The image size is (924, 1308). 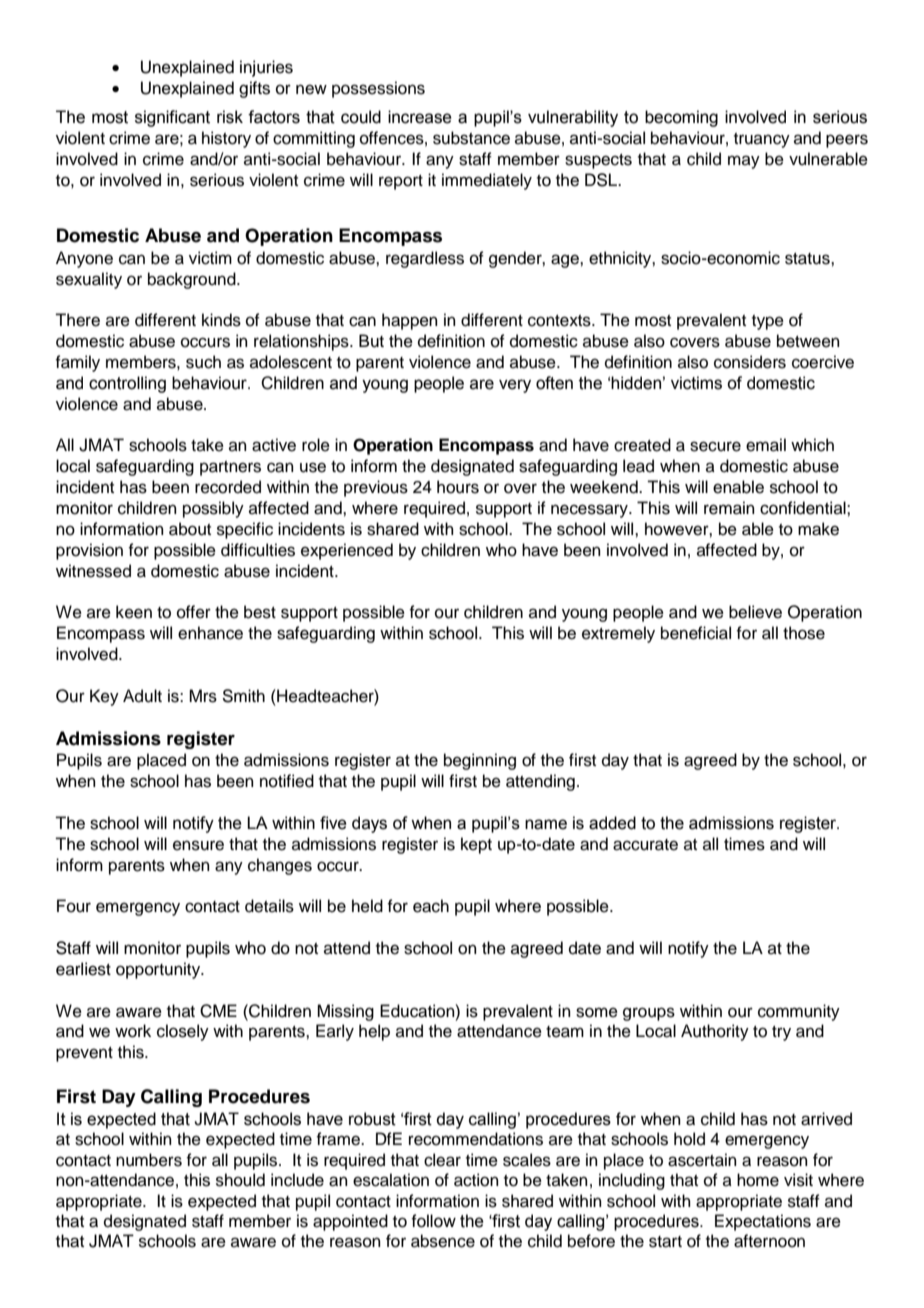 I want to click on numbers, so click(x=149, y=1160).
